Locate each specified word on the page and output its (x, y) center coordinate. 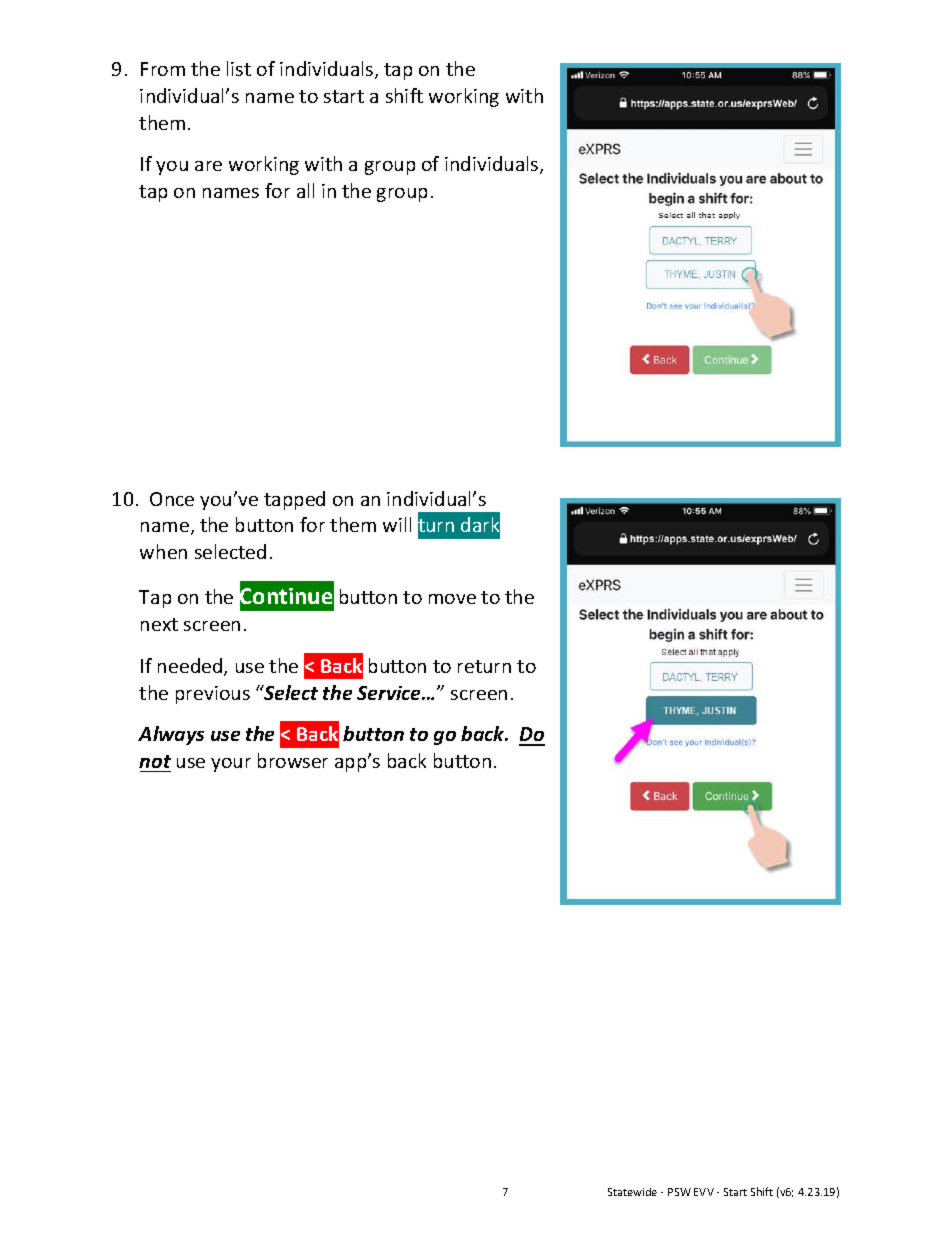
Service (390, 693)
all (305, 190)
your (231, 765)
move (452, 599)
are (208, 166)
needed (191, 667)
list (239, 68)
